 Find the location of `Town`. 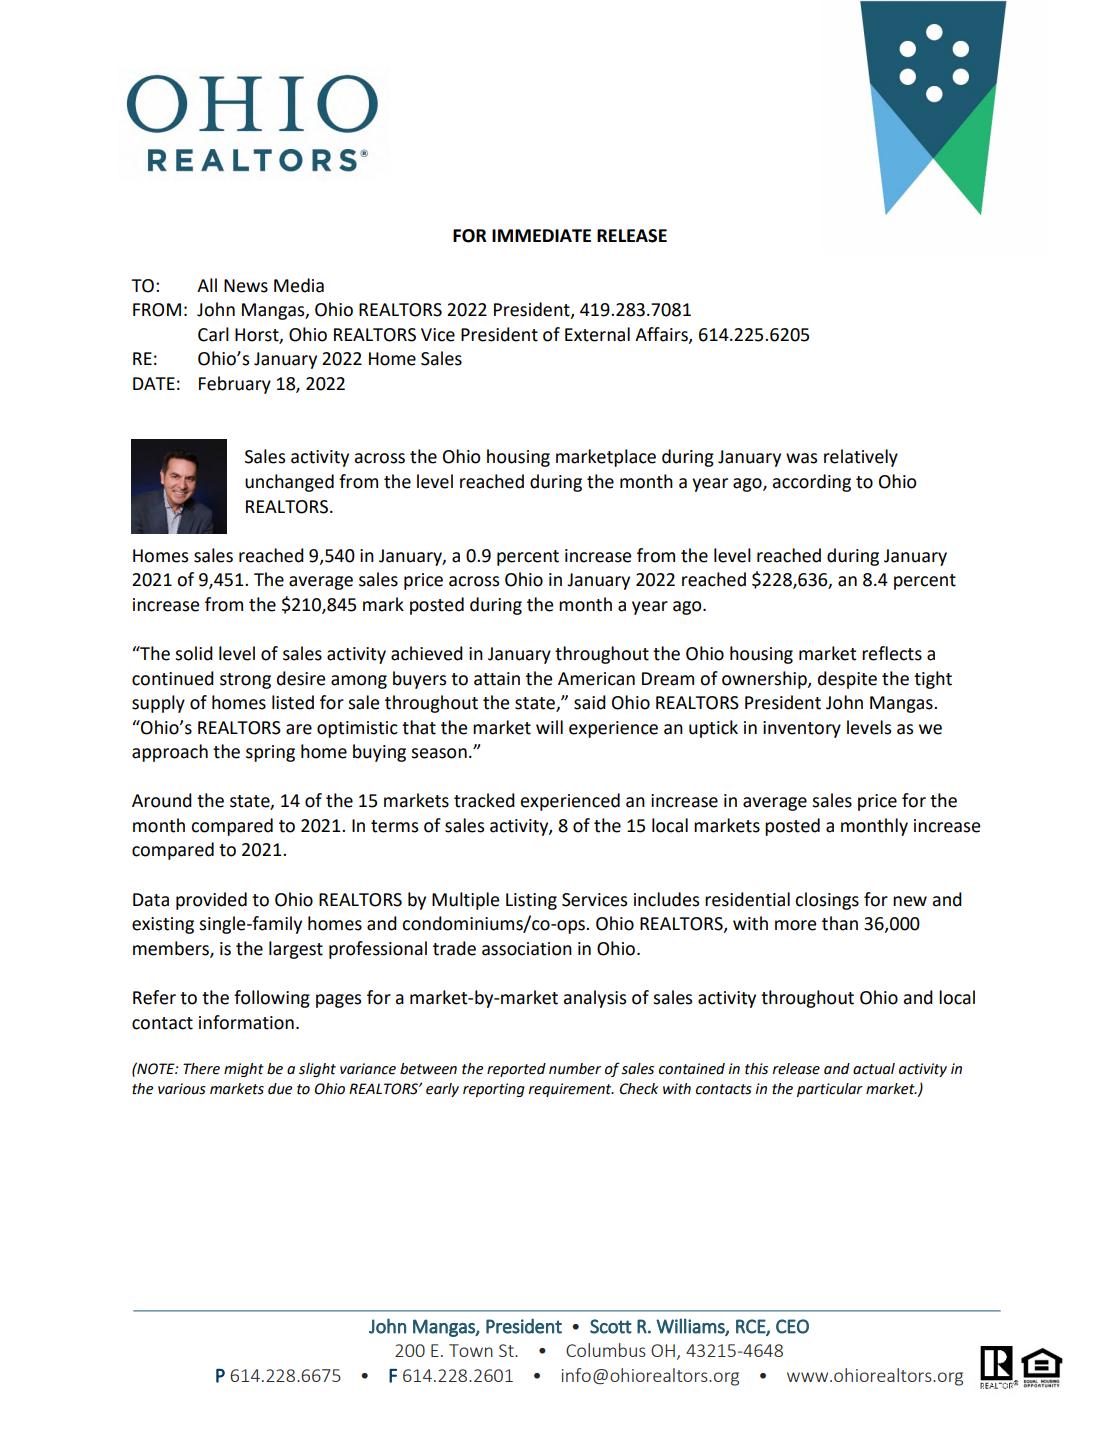

Town is located at coordinates (471, 1350).
